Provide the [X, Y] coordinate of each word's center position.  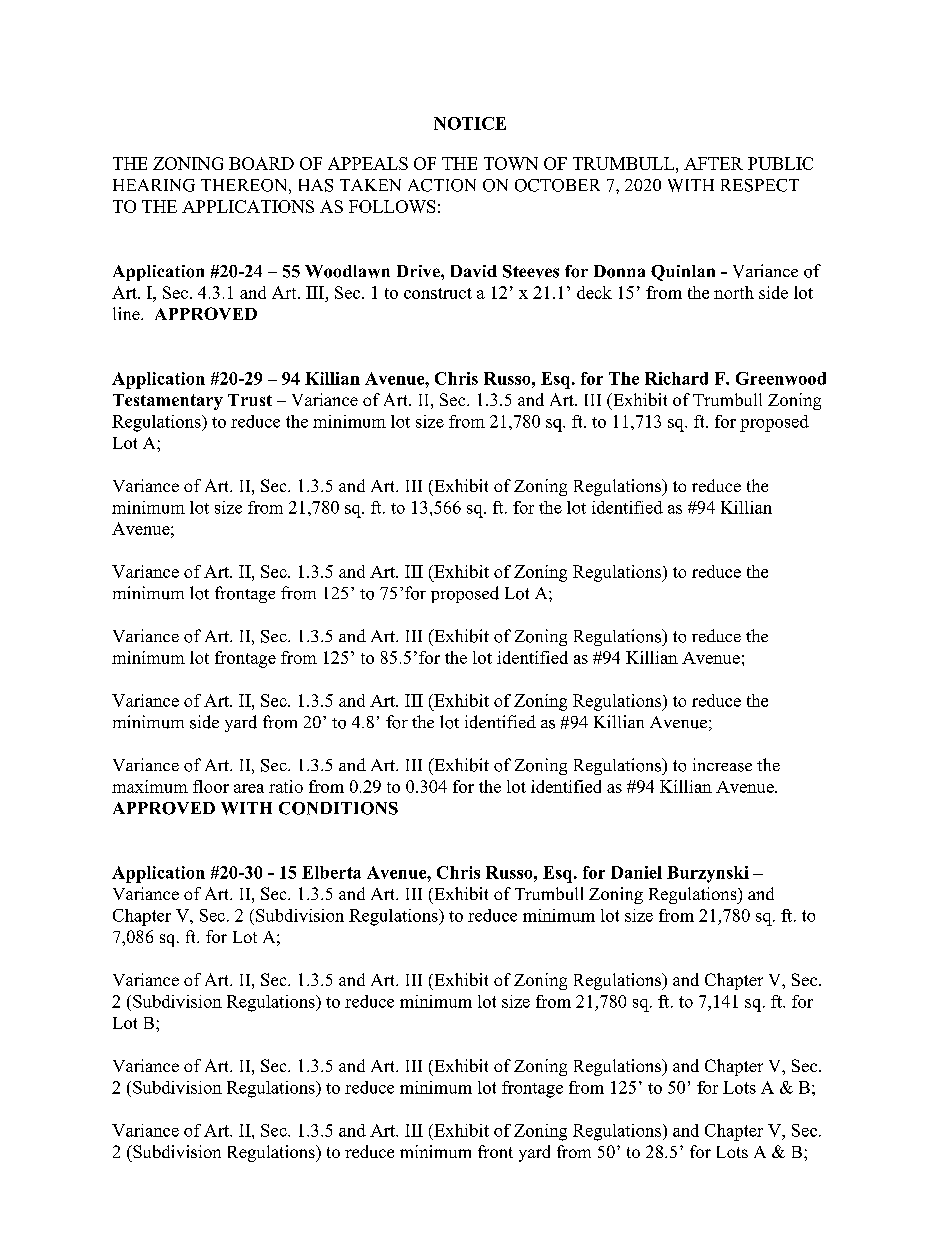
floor [211, 786]
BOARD [261, 163]
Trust [250, 400]
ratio [286, 786]
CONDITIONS [338, 808]
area [249, 788]
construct [438, 293]
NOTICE [470, 123]
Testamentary [168, 402]
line [127, 313]
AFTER [713, 163]
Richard [676, 378]
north [734, 292]
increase [722, 765]
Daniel [636, 872]
